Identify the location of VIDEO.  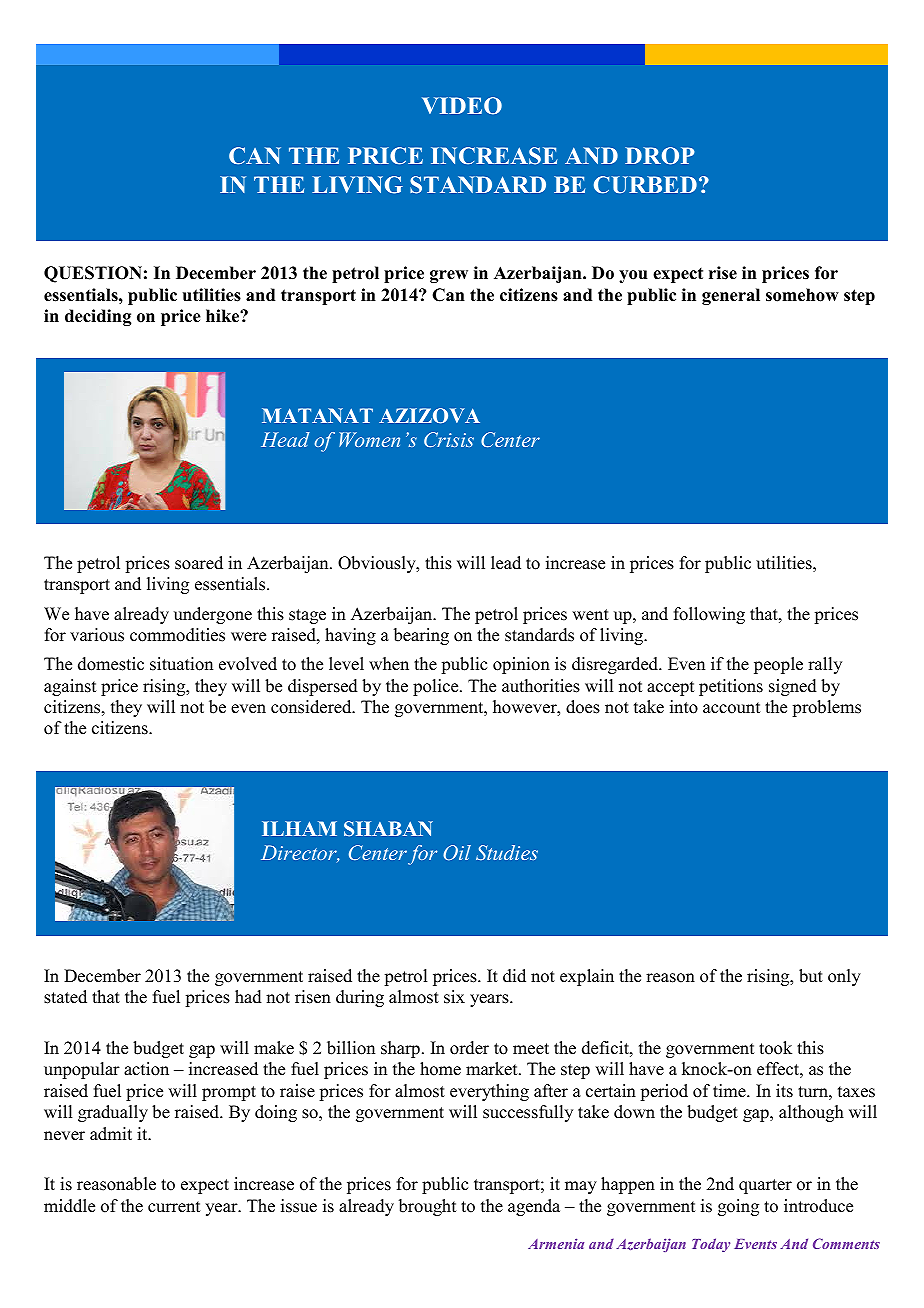
(462, 106).
